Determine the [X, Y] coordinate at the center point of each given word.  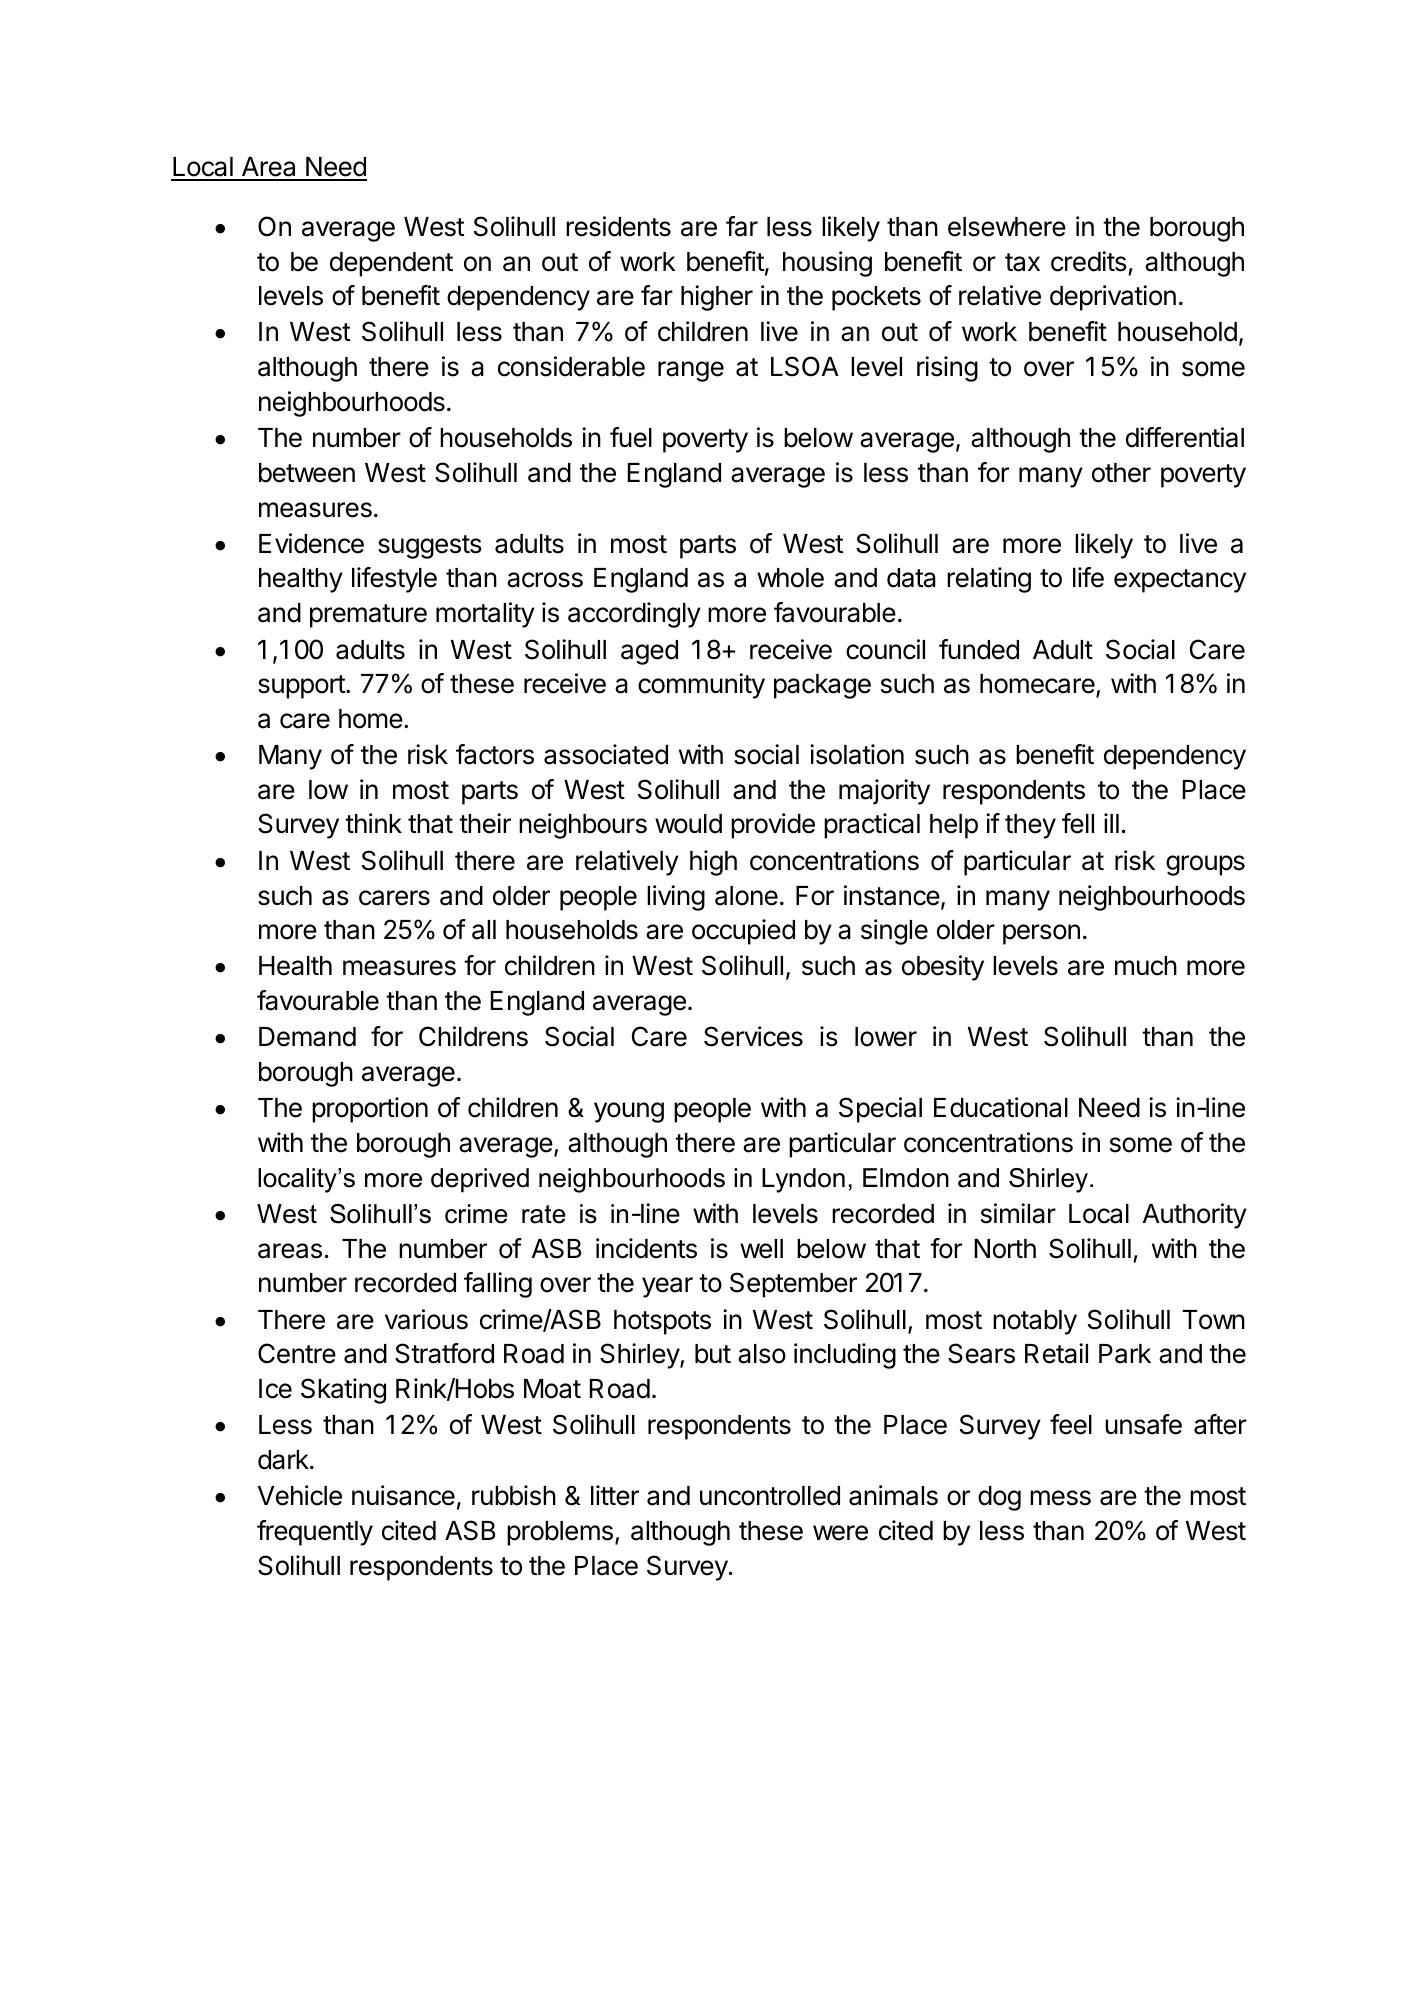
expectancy [1180, 581]
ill [1111, 823]
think [373, 823]
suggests [430, 547]
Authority [1195, 1216]
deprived [480, 1180]
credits [1089, 261]
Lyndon [803, 1180]
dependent [391, 264]
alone [746, 896]
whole [790, 578]
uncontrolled [770, 1496]
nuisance [403, 1495]
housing [827, 264]
